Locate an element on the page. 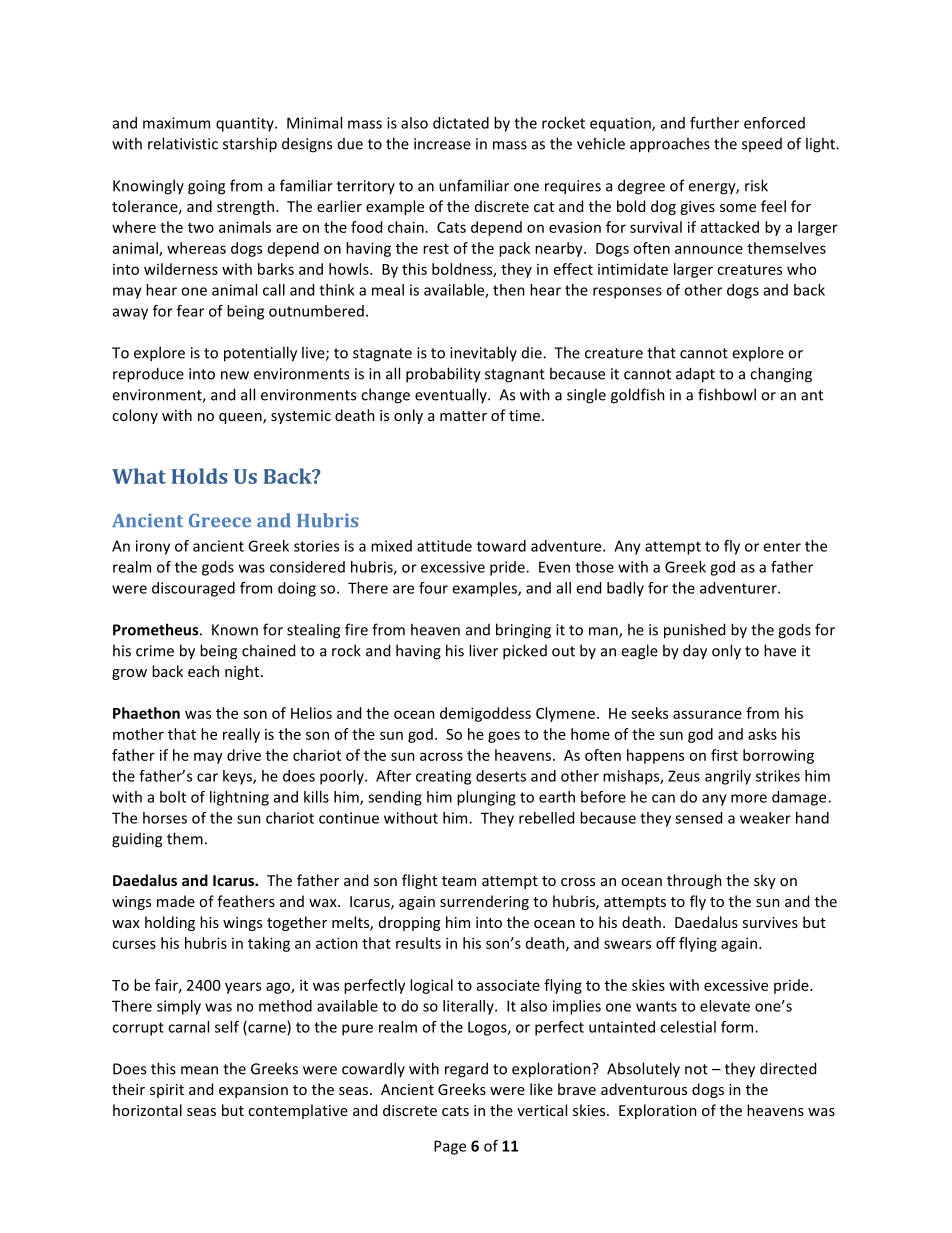  made is located at coordinates (176, 901).
